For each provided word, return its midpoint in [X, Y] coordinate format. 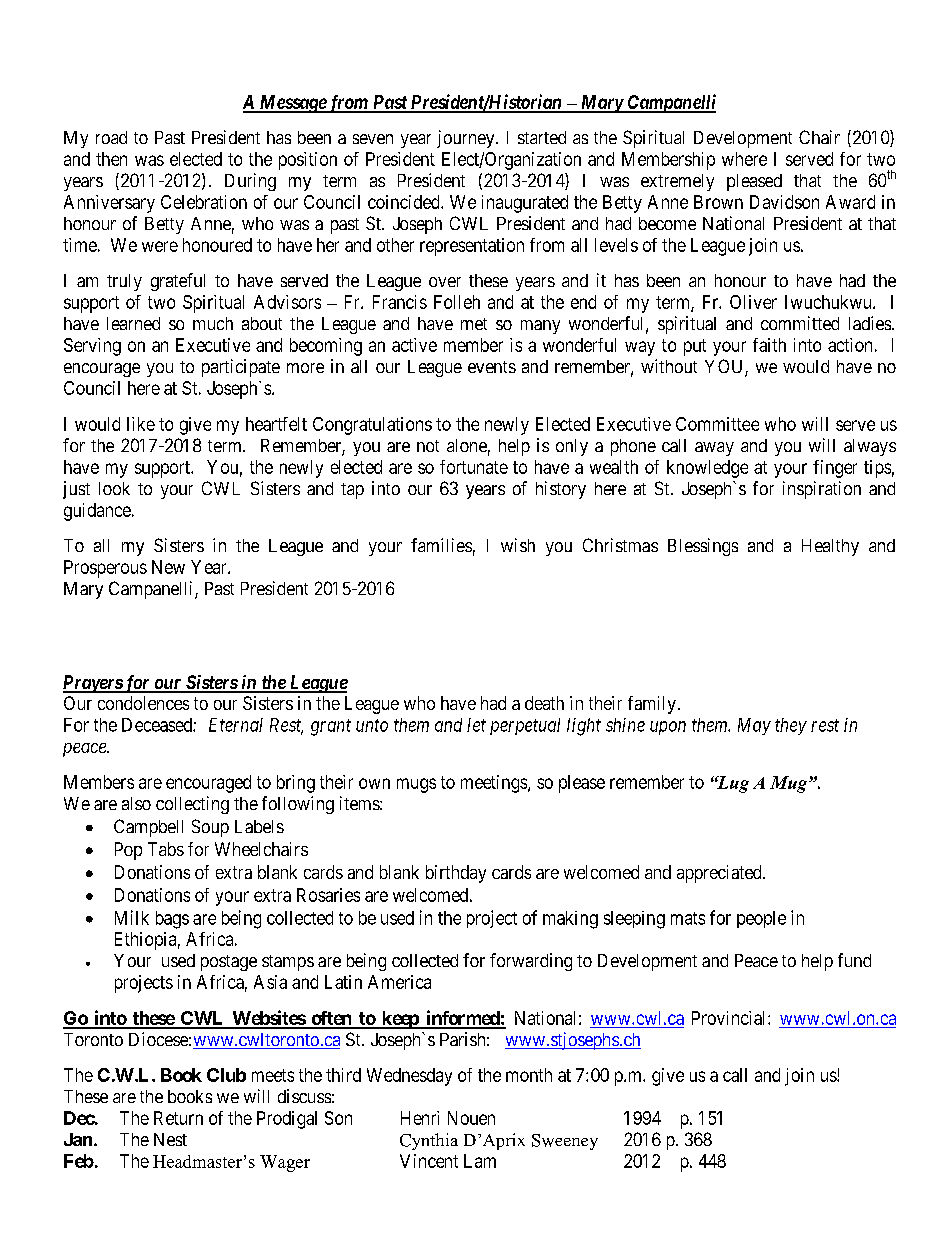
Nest [170, 1139]
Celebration [204, 202]
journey [467, 139]
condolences [143, 703]
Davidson [784, 202]
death [544, 703]
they [791, 726]
